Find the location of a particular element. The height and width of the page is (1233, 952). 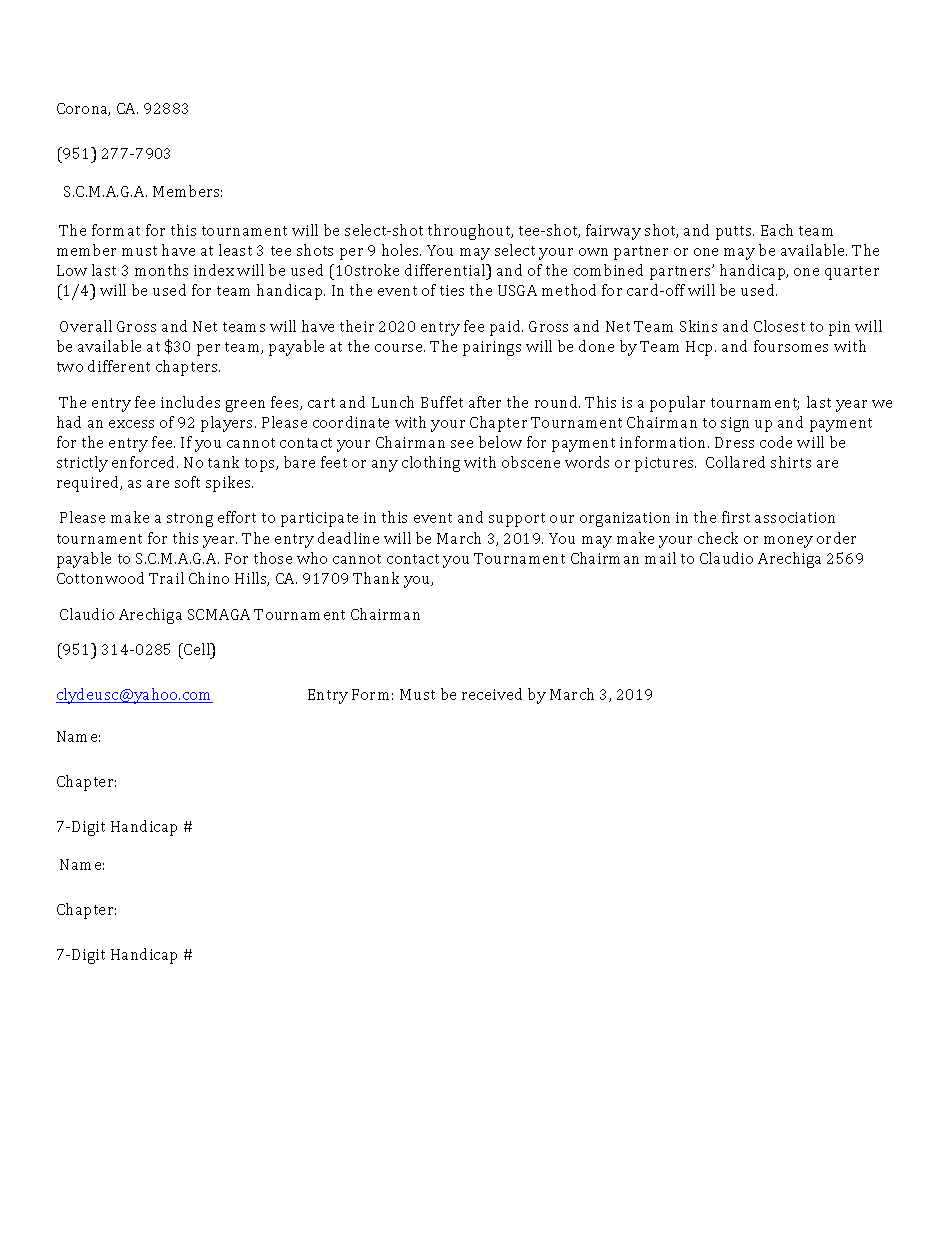

Closest is located at coordinates (779, 326).
